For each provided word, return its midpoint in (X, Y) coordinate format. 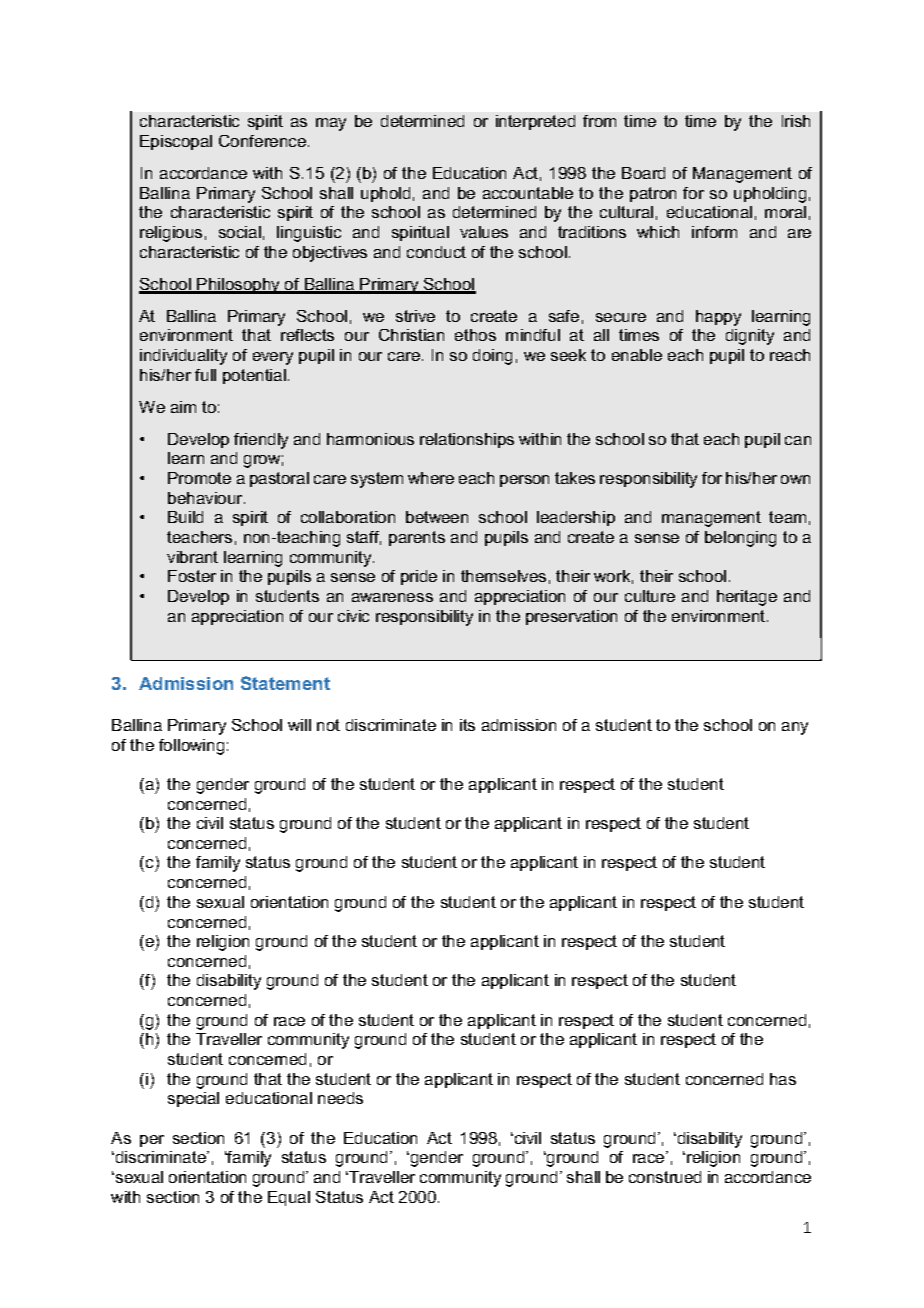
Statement (285, 683)
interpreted (535, 122)
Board (643, 173)
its (467, 725)
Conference (264, 141)
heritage (747, 598)
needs (340, 1098)
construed (665, 1177)
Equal (289, 1198)
